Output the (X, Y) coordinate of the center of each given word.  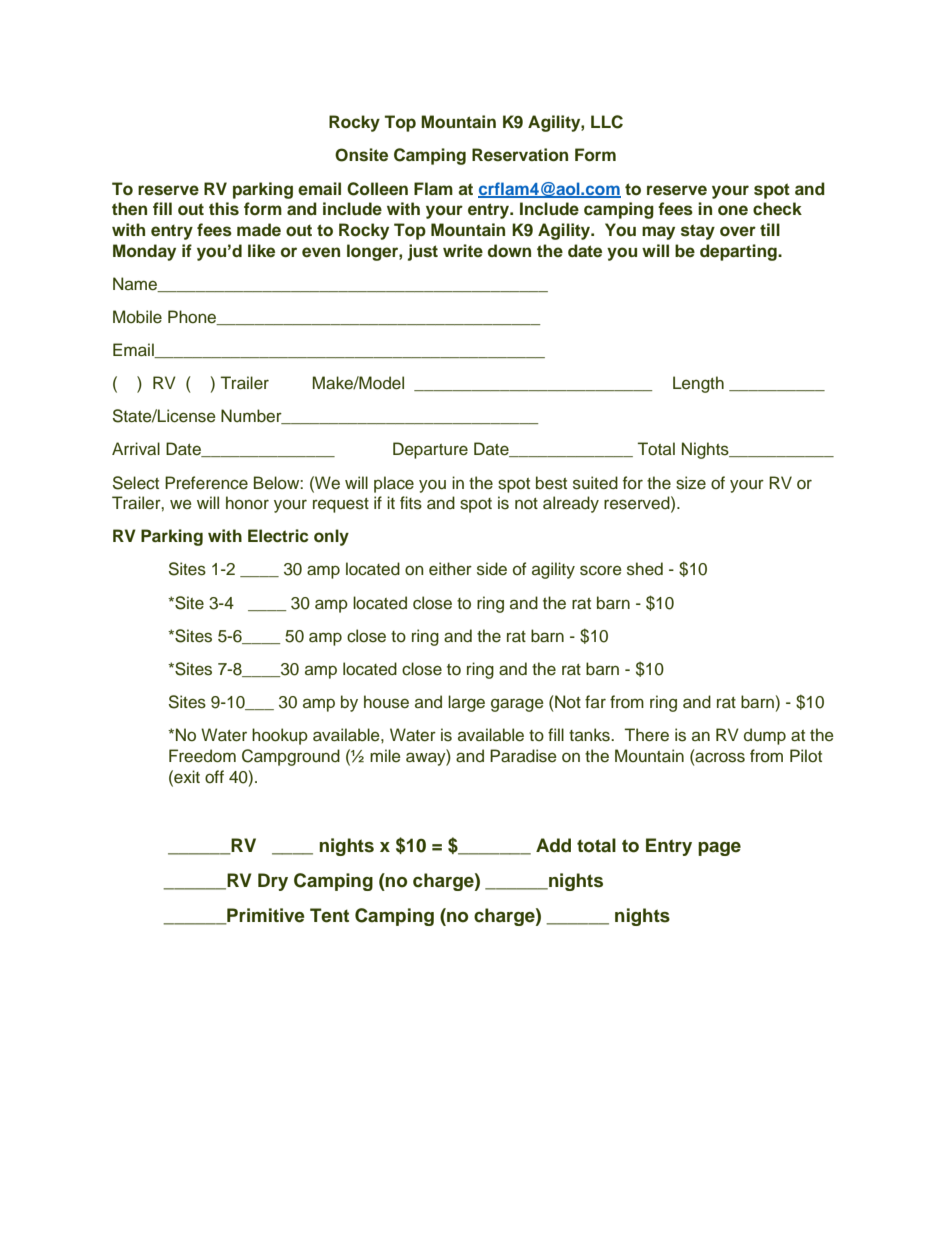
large (466, 703)
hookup (280, 736)
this (224, 209)
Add (553, 845)
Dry (273, 882)
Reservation (520, 155)
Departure (430, 450)
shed (645, 569)
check (777, 209)
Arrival (136, 449)
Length (698, 384)
